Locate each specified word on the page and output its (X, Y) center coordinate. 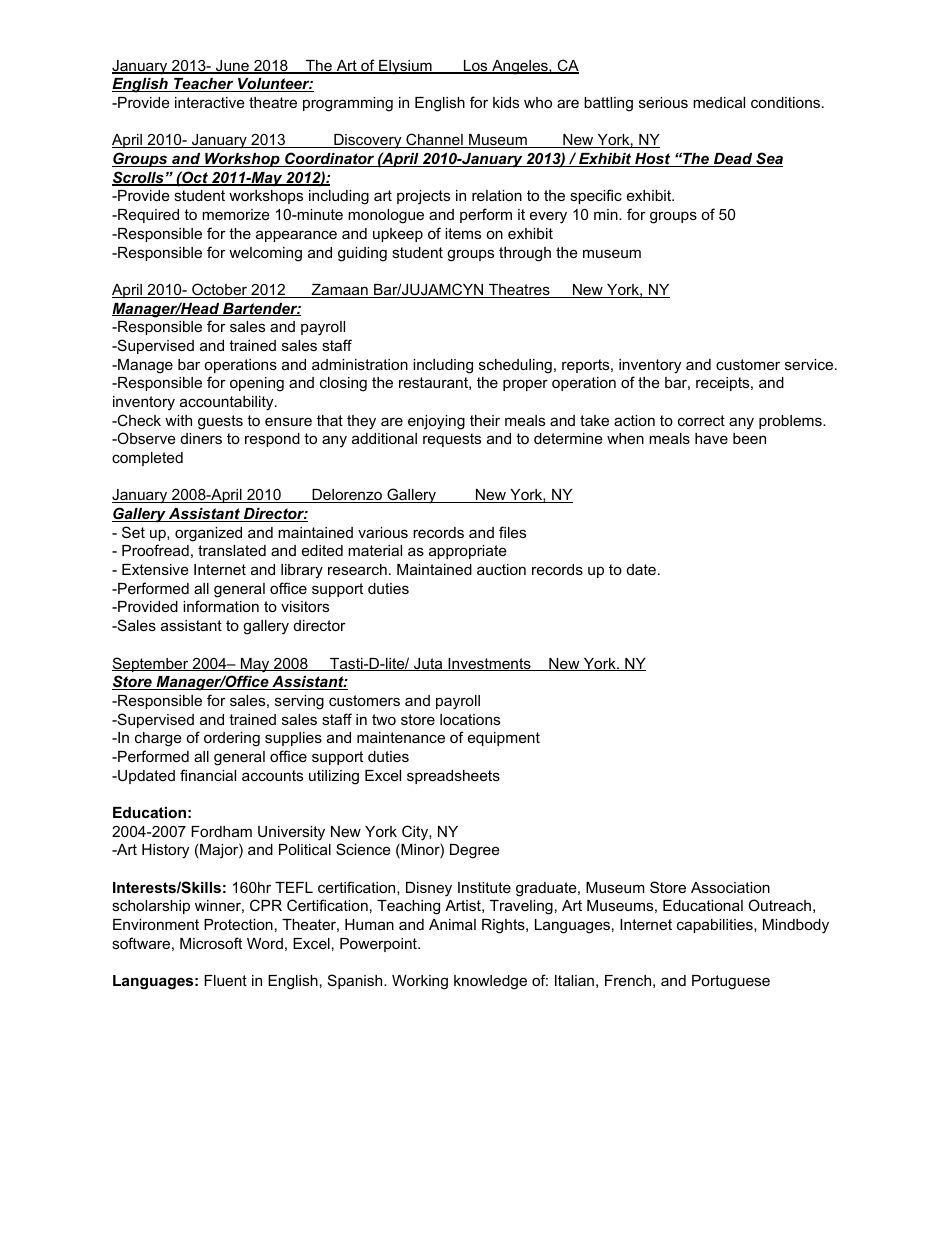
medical (719, 102)
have (711, 438)
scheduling (515, 366)
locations (470, 719)
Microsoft (211, 943)
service (810, 364)
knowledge (490, 982)
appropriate (468, 552)
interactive (210, 102)
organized (208, 534)
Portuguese (731, 982)
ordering (232, 739)
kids (506, 102)
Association (730, 887)
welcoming (265, 254)
